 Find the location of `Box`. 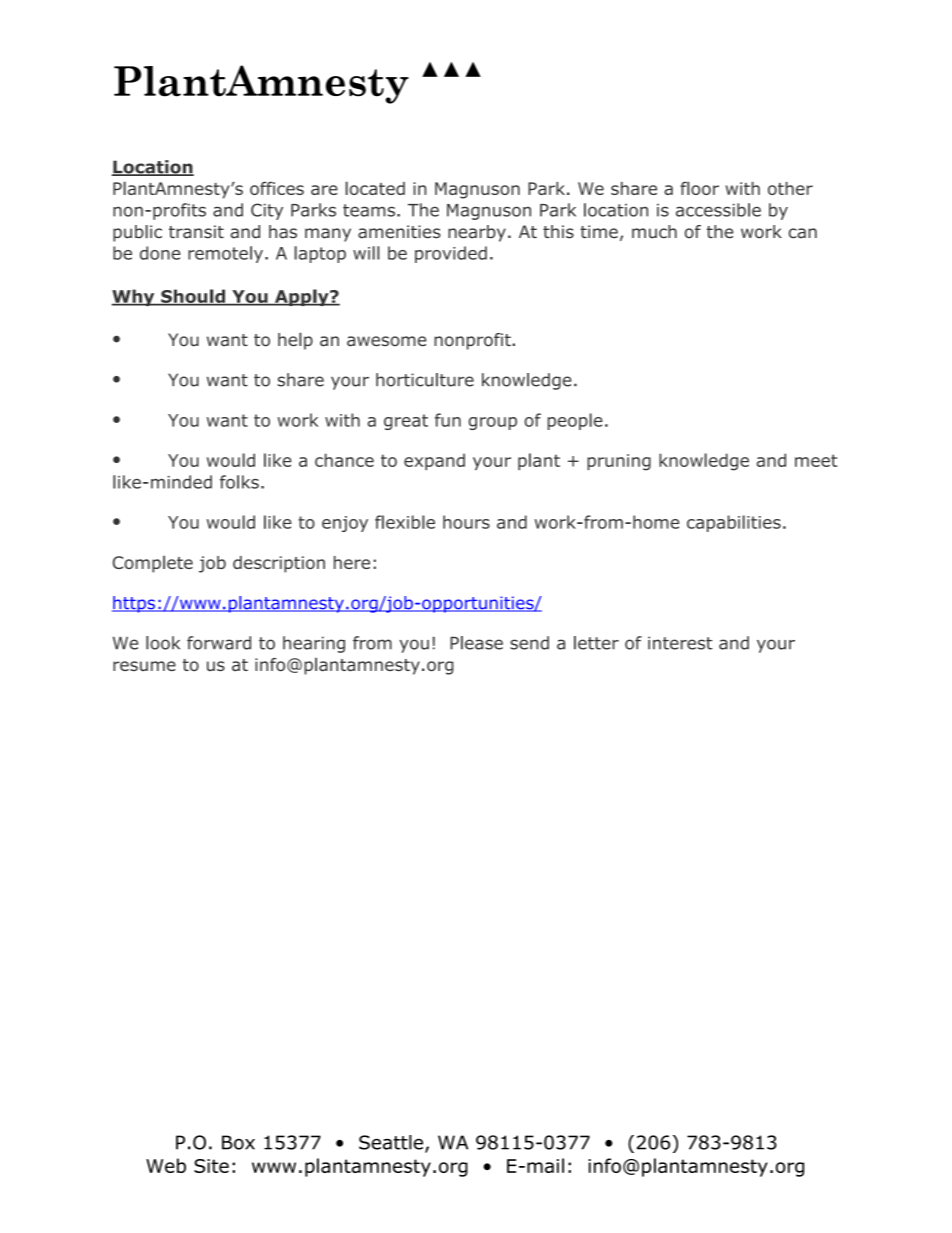

Box is located at coordinates (238, 1142).
